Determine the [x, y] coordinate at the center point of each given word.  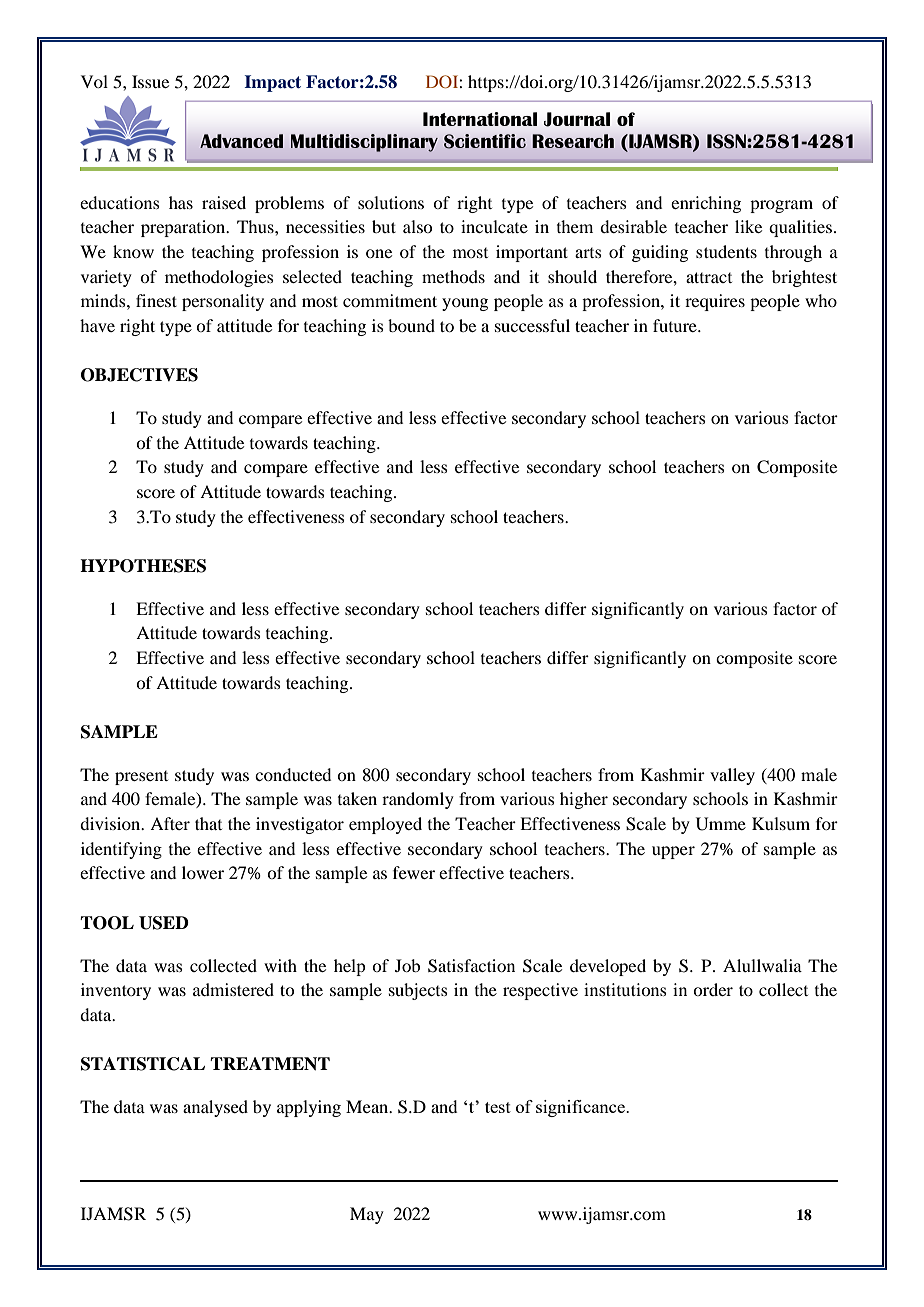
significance [581, 1108]
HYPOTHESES [143, 566]
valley [732, 776]
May [367, 1215]
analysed [215, 1108]
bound [411, 325]
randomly [418, 800]
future [676, 325]
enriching [706, 204]
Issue [150, 81]
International [480, 119]
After [170, 823]
